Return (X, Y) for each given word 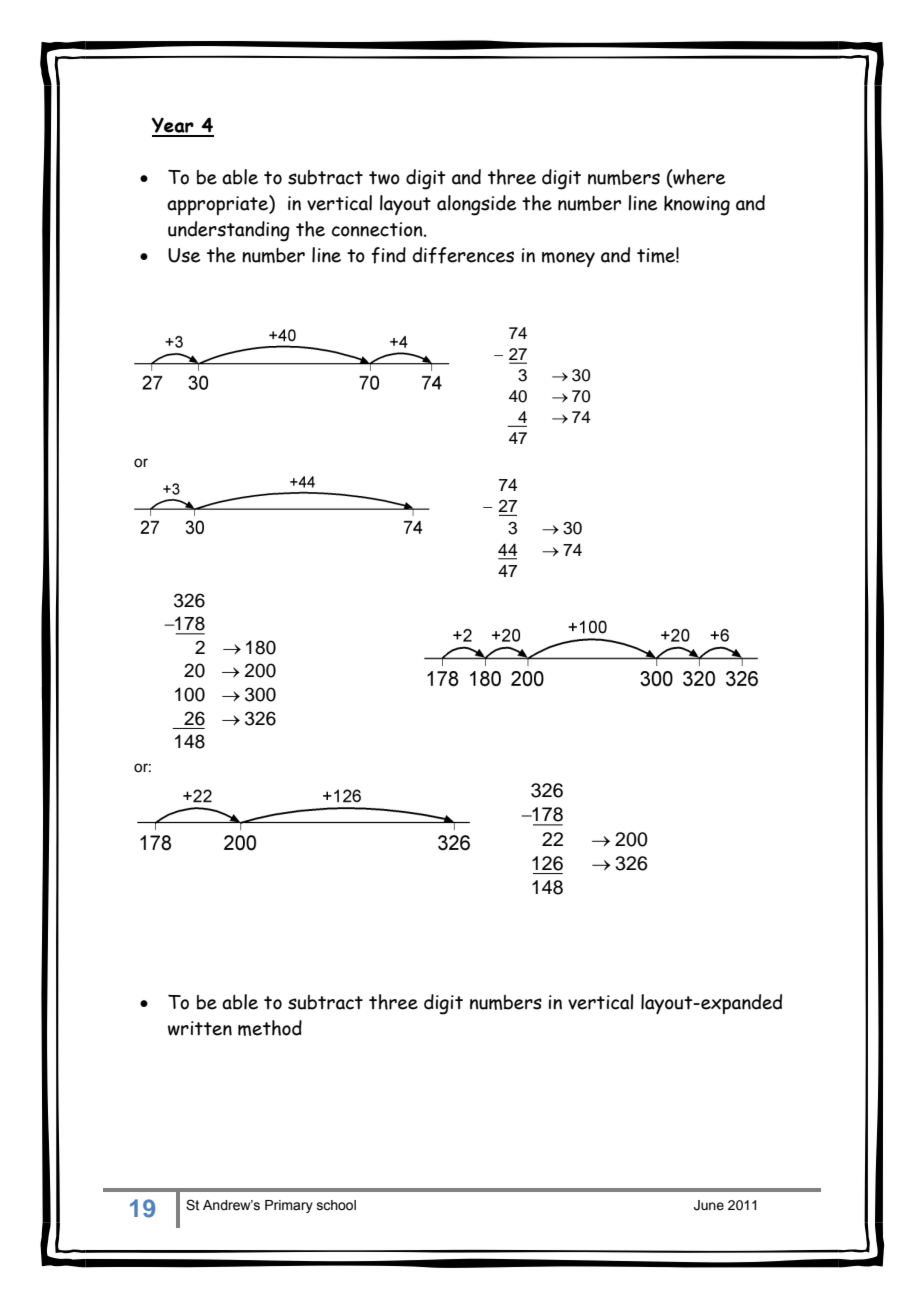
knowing (697, 206)
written (200, 1028)
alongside (476, 205)
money (568, 259)
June (709, 1205)
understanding (229, 231)
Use (184, 255)
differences (463, 255)
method (270, 1028)
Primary (289, 1206)
